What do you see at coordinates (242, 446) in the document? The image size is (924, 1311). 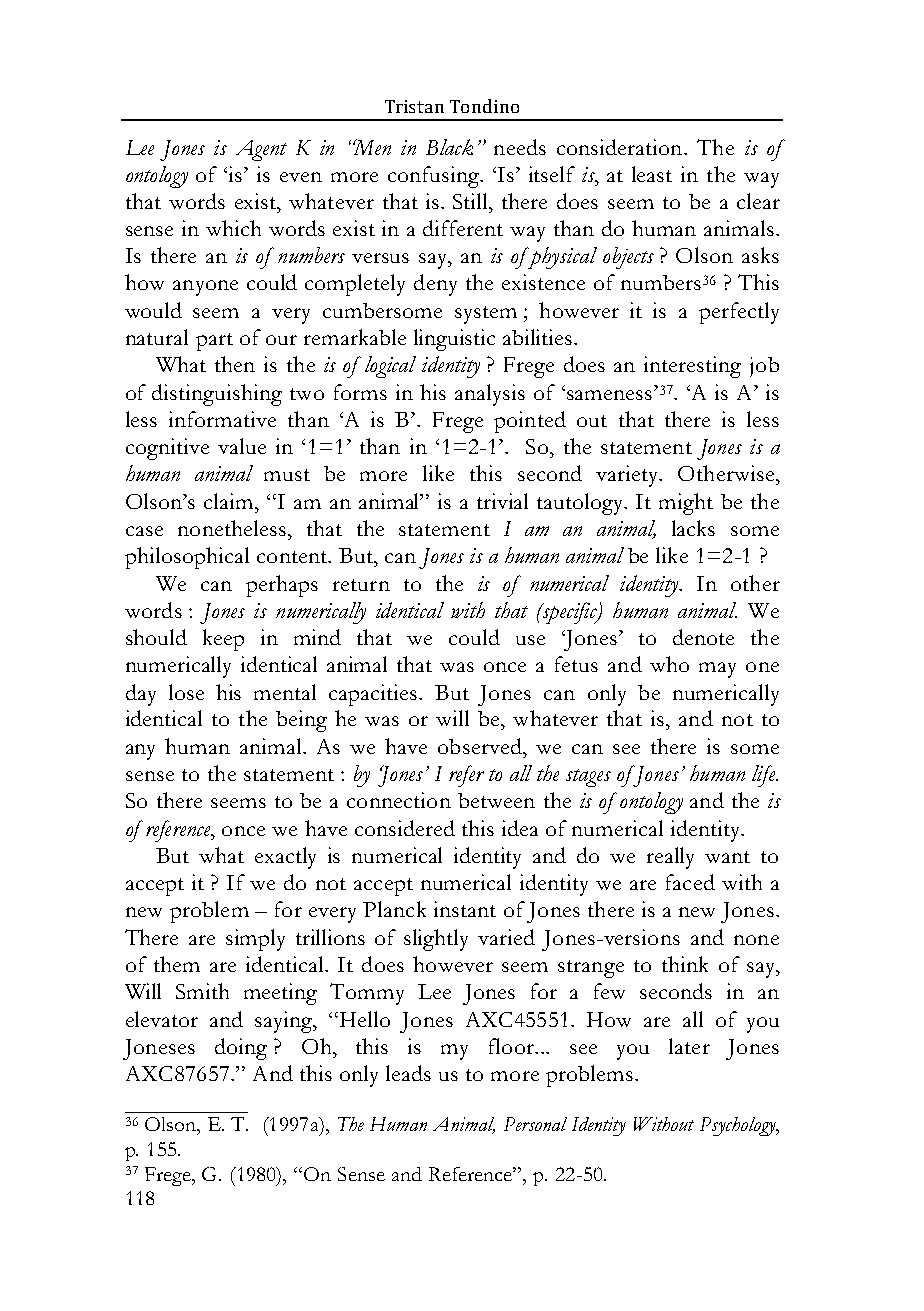 I see `value` at bounding box center [242, 446].
